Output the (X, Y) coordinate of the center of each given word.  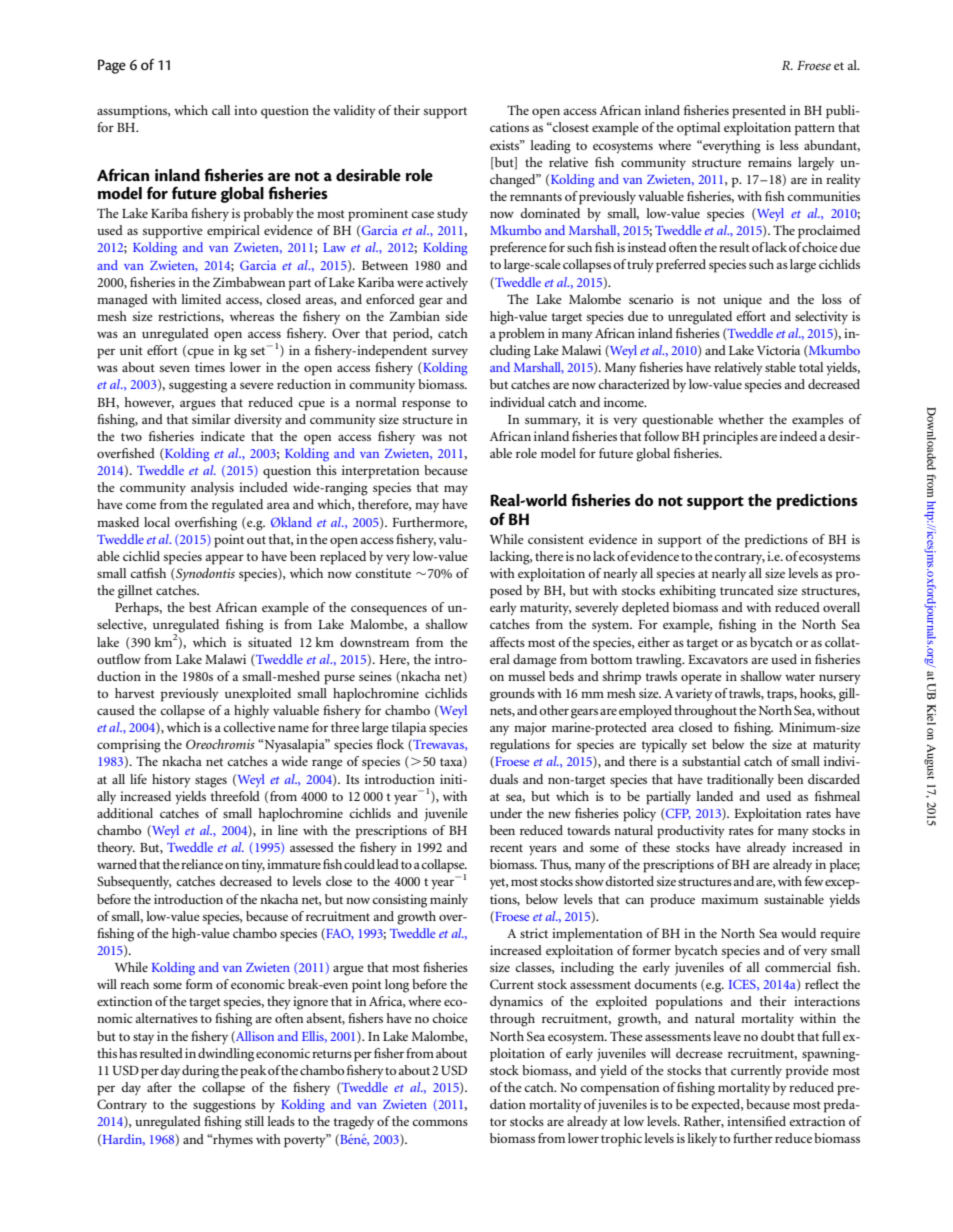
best (200, 607)
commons (440, 1122)
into (245, 110)
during (200, 1072)
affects (507, 642)
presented (759, 112)
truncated (747, 590)
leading (550, 147)
